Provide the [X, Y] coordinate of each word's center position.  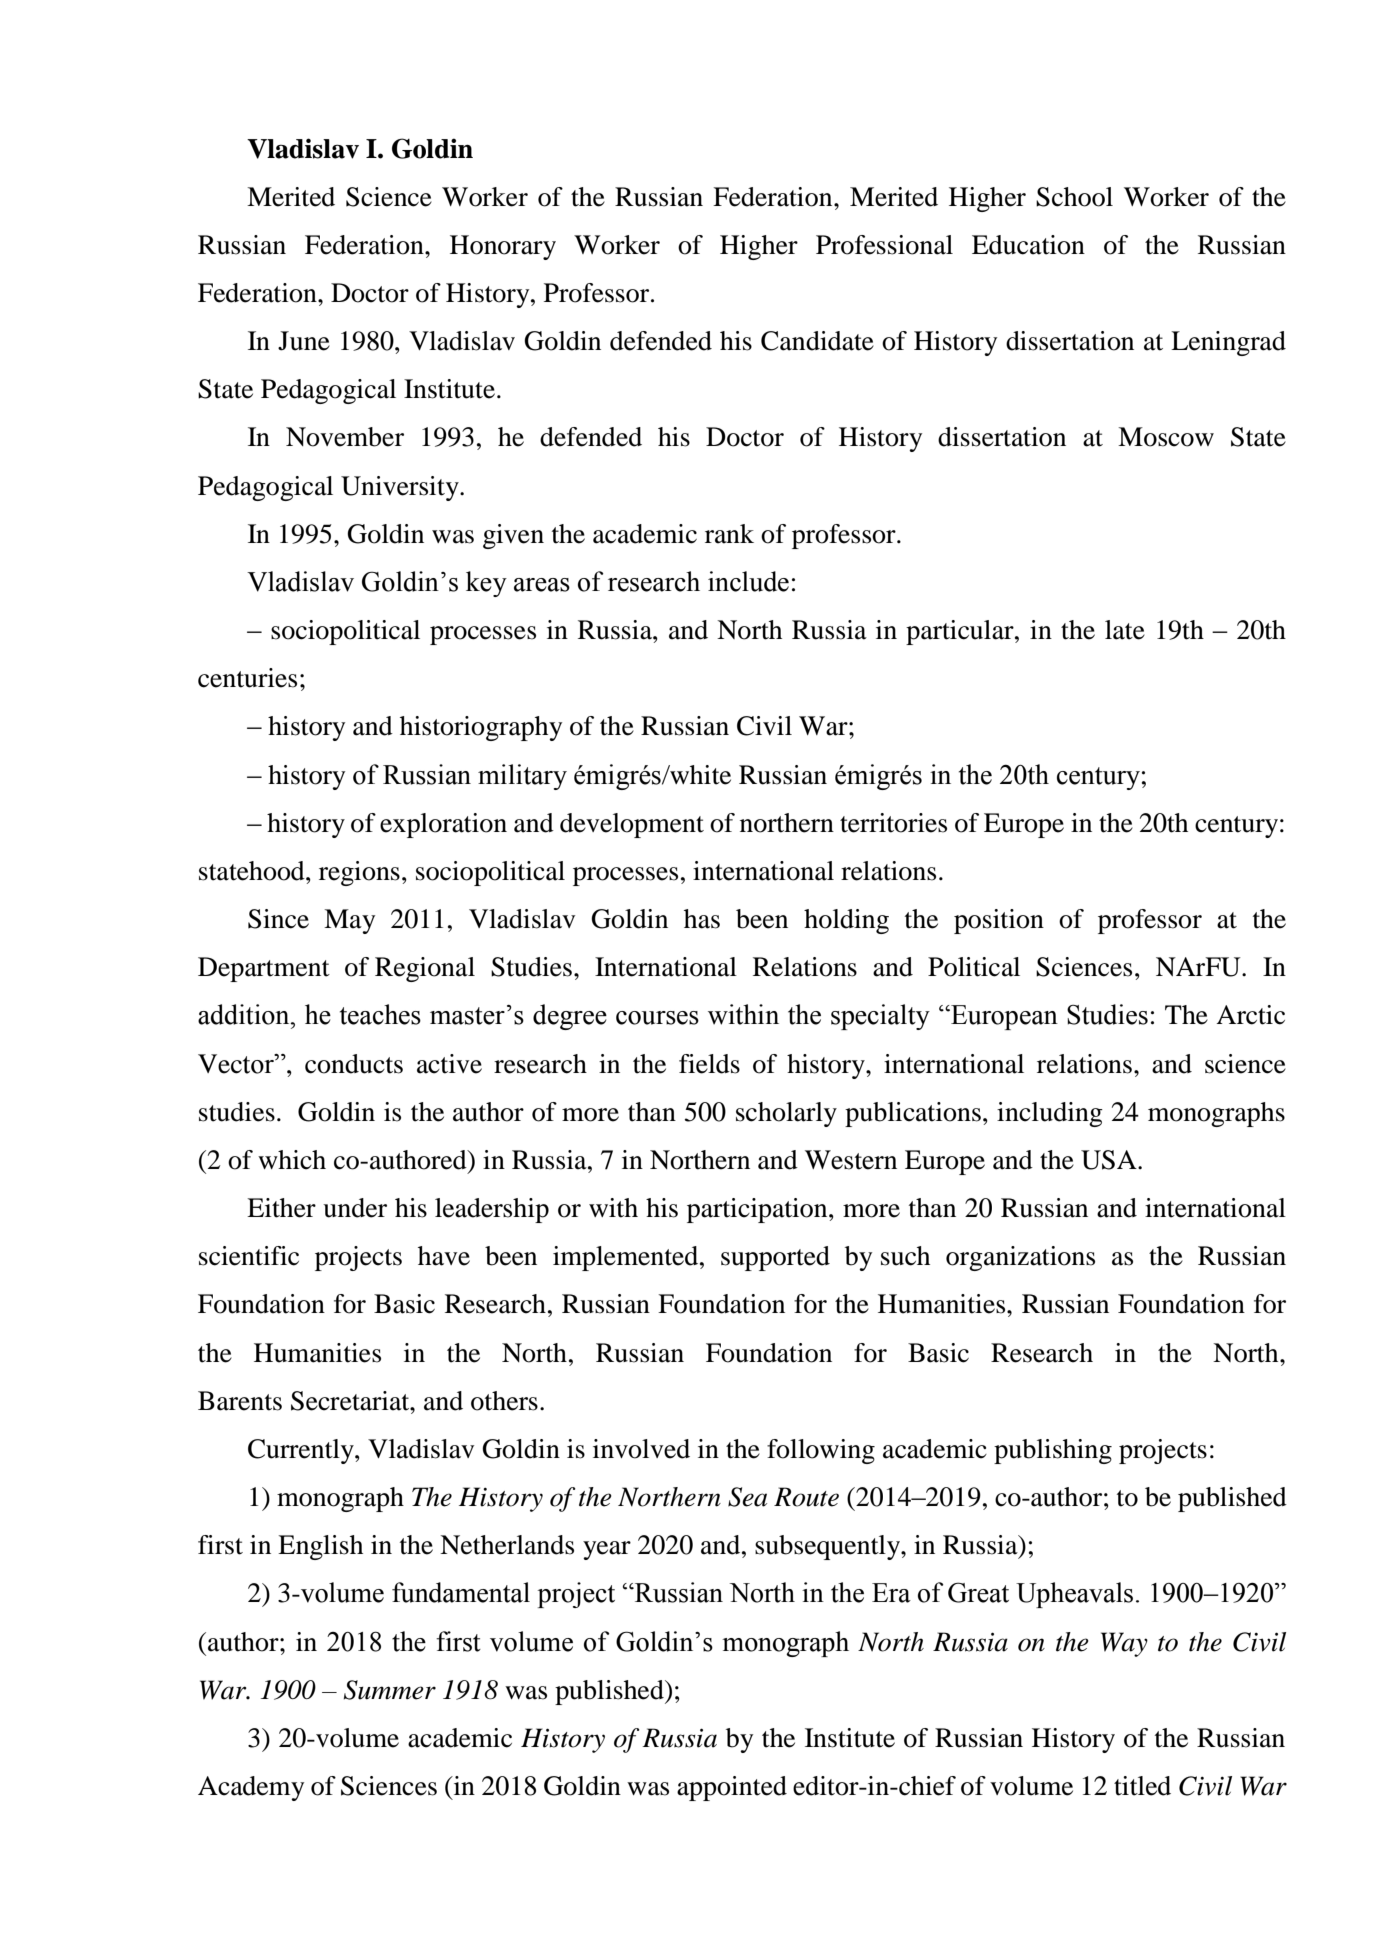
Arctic [1250, 1015]
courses [657, 1018]
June [304, 341]
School [1074, 197]
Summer [390, 1690]
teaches [380, 1014]
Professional [884, 245]
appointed [732, 1788]
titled [1142, 1786]
